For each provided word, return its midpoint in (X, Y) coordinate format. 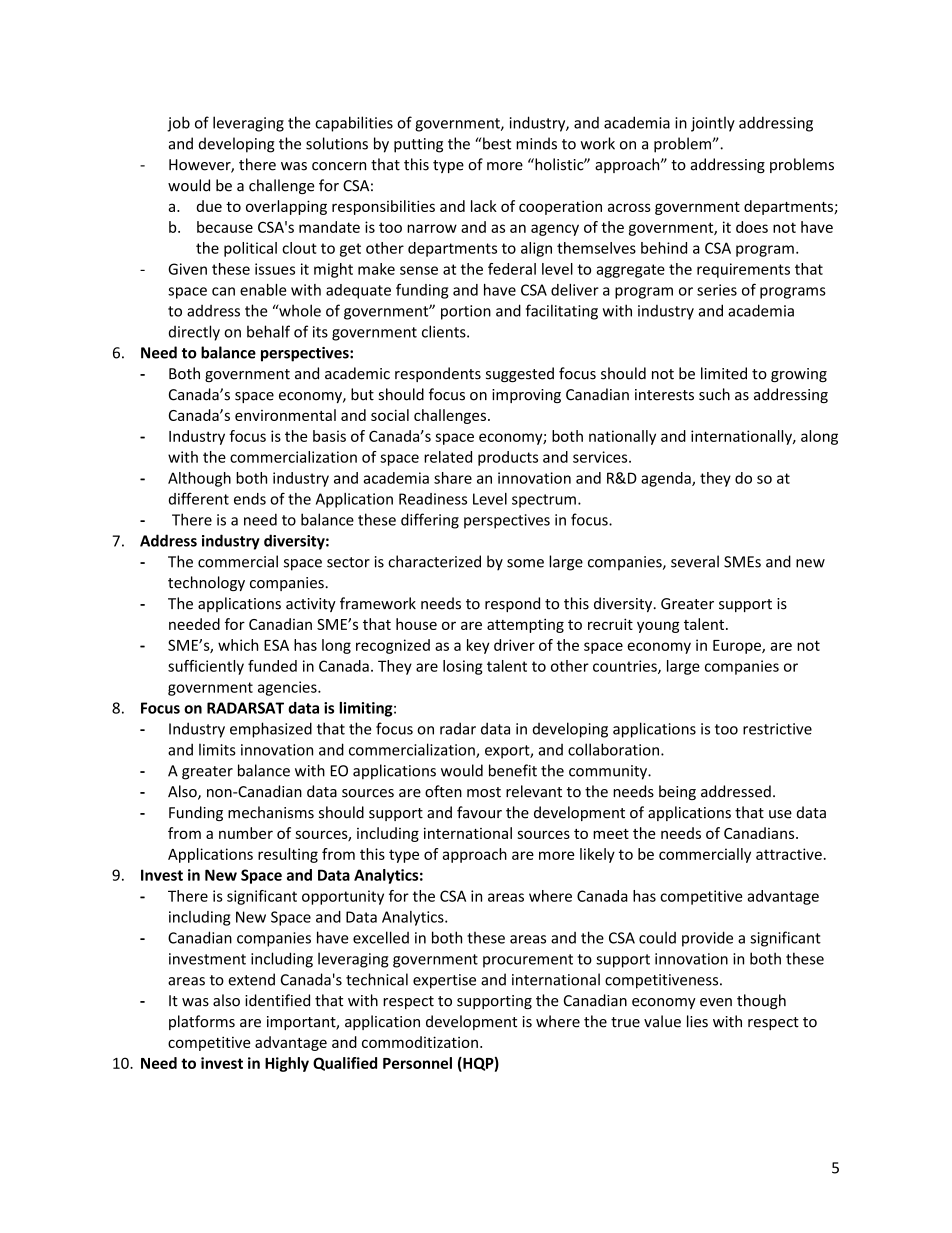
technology (206, 583)
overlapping (286, 207)
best (497, 143)
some (525, 563)
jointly (713, 124)
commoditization (420, 1042)
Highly (287, 1064)
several (695, 561)
